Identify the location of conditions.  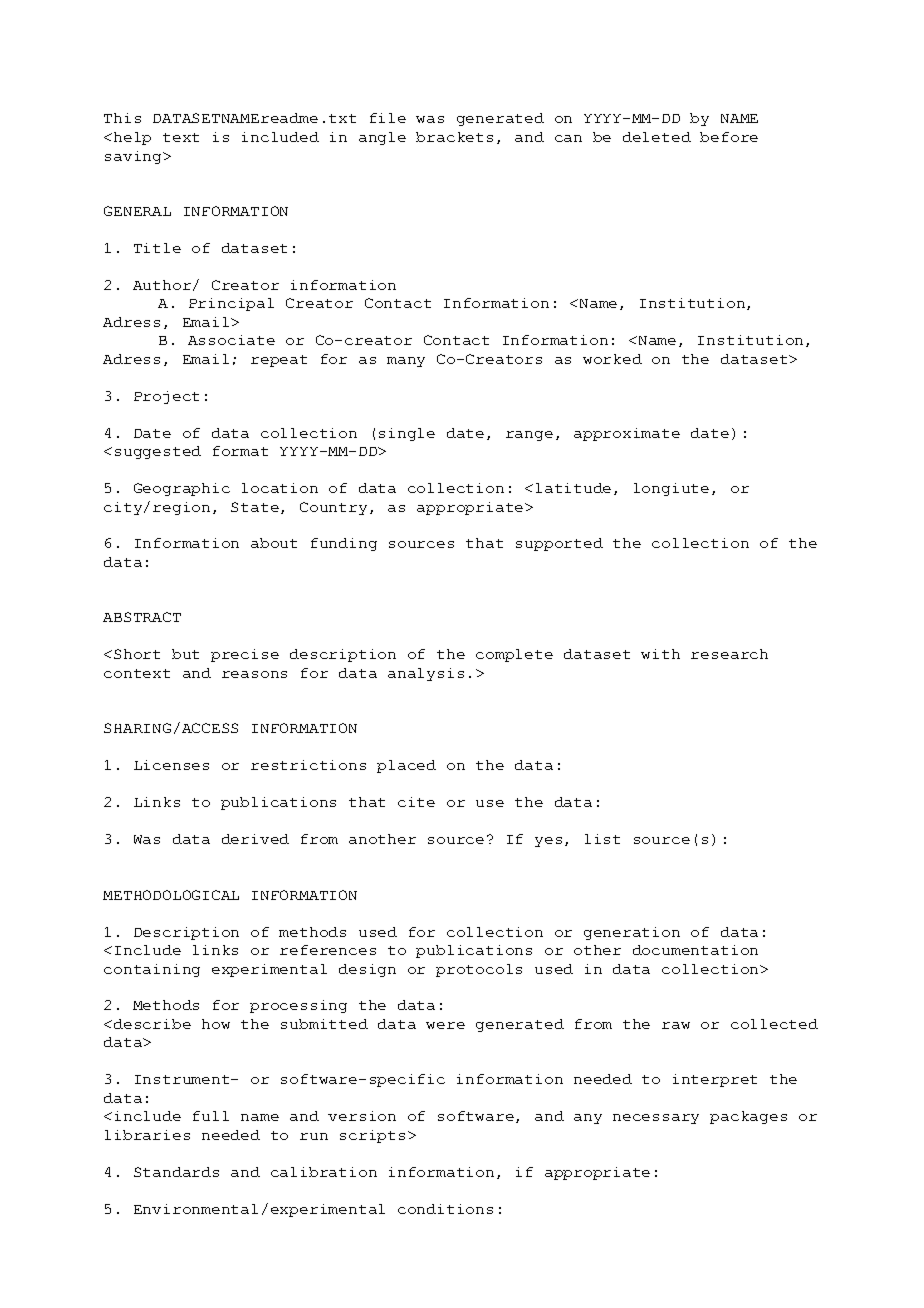
(445, 1209).
